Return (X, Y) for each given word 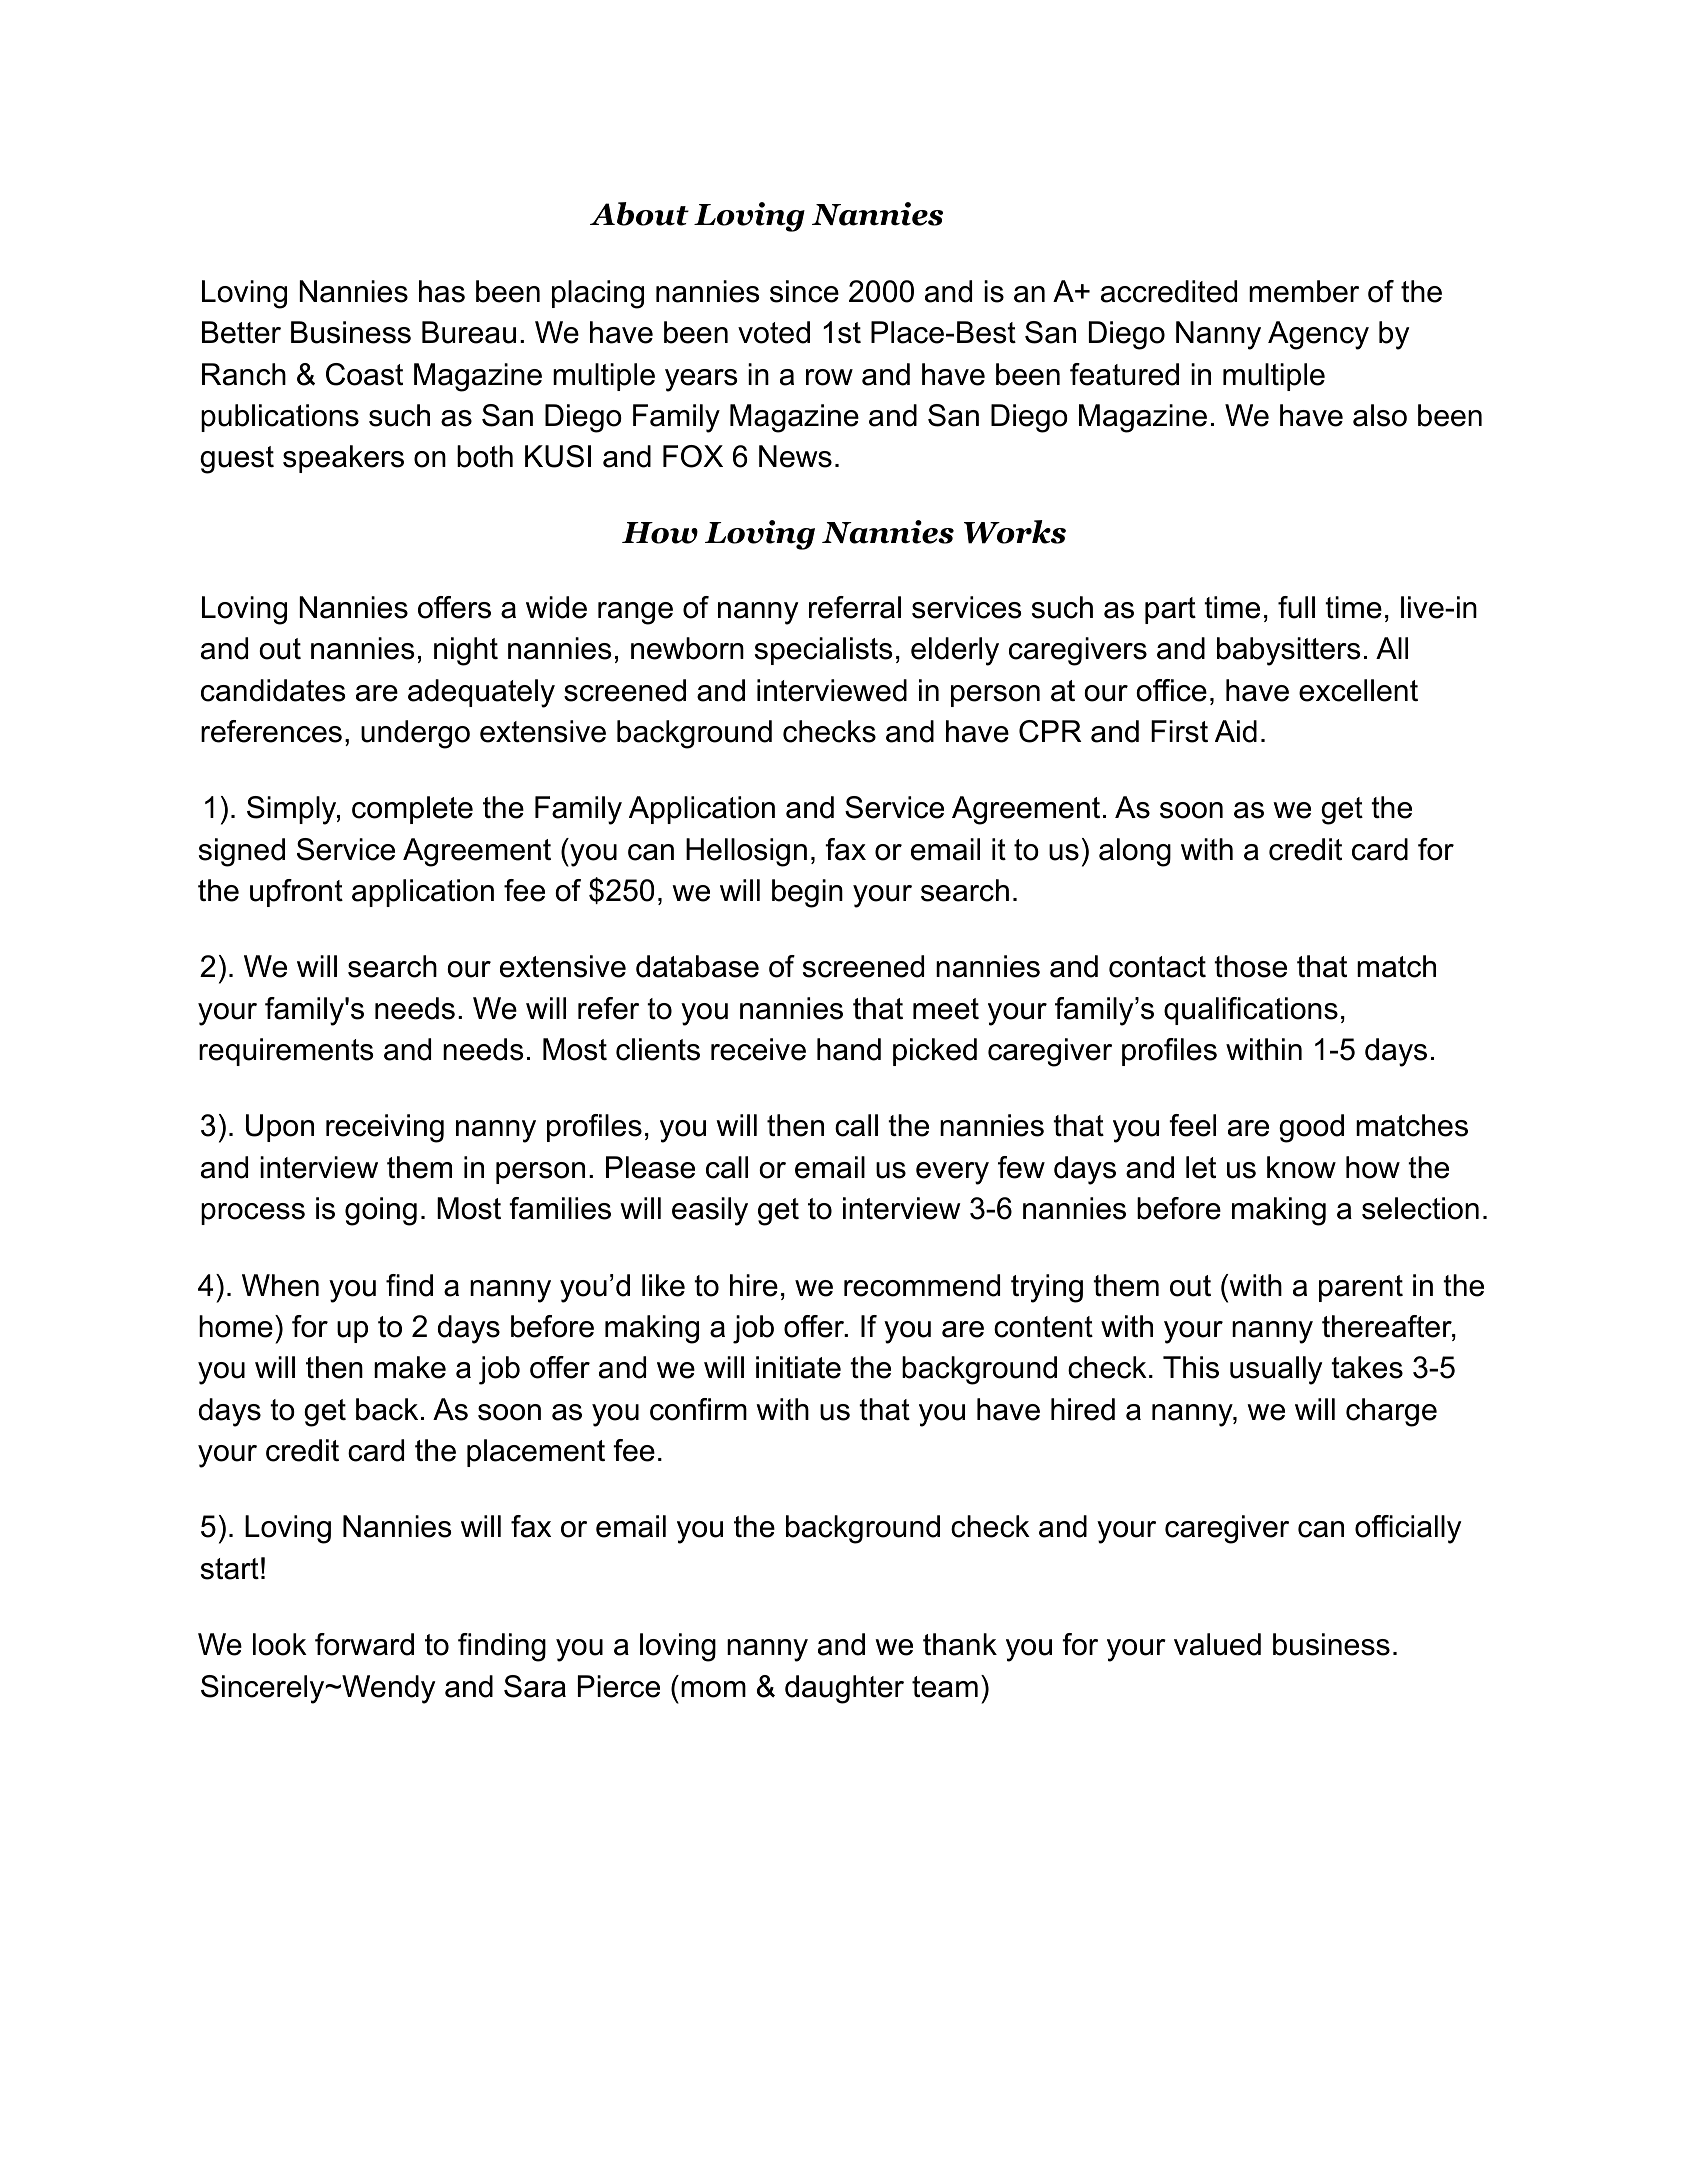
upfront (296, 893)
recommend (922, 1285)
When (280, 1285)
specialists (824, 651)
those (1250, 966)
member (1304, 291)
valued (1217, 1644)
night (466, 651)
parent (1361, 1288)
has (442, 291)
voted (774, 332)
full (1296, 607)
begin (807, 893)
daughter (844, 1689)
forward (364, 1644)
